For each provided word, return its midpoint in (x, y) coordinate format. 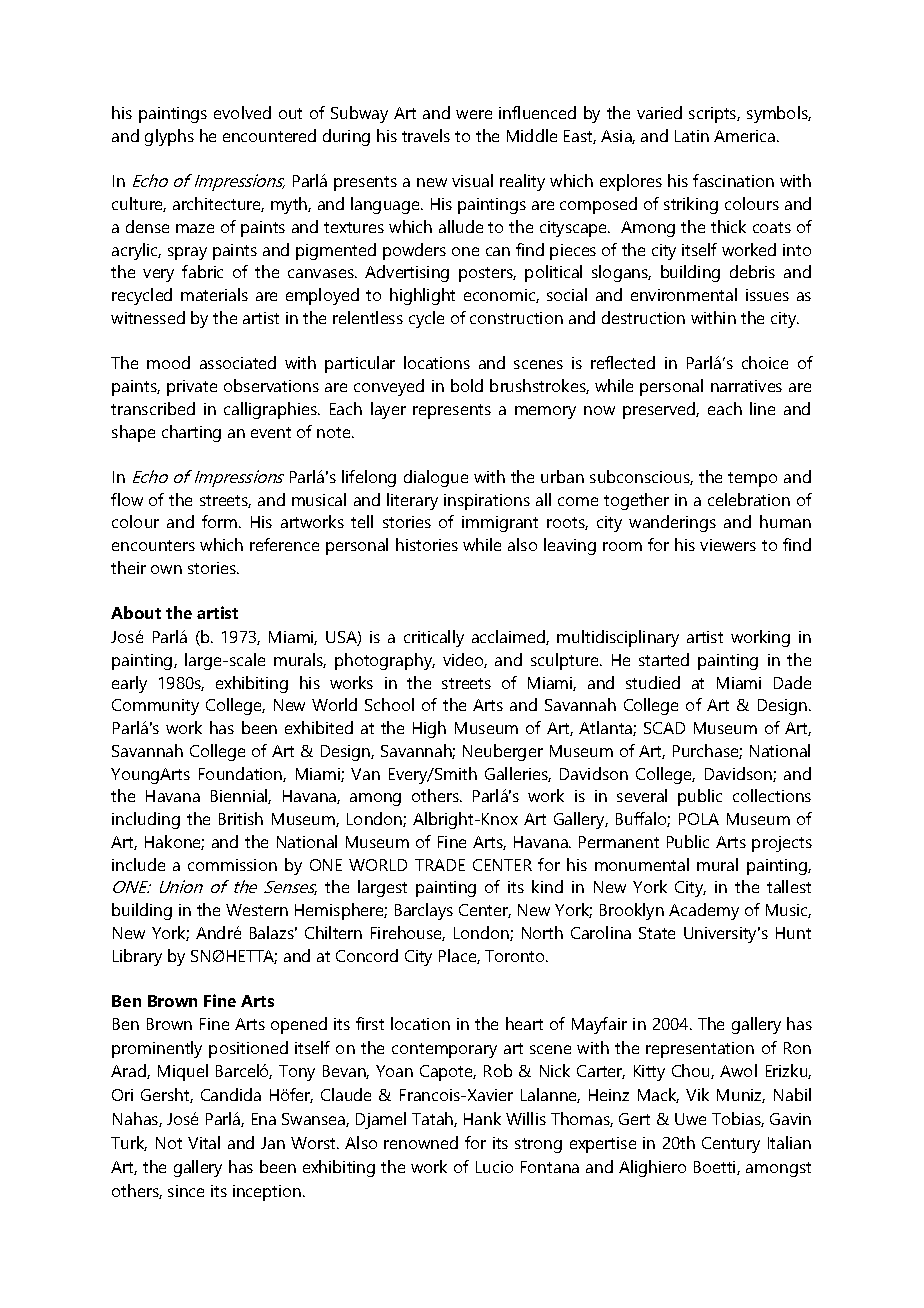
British (241, 818)
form (221, 521)
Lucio (494, 1167)
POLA (699, 819)
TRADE (440, 865)
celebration (749, 499)
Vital (204, 1142)
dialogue (436, 478)
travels (426, 135)
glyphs (169, 137)
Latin (692, 136)
